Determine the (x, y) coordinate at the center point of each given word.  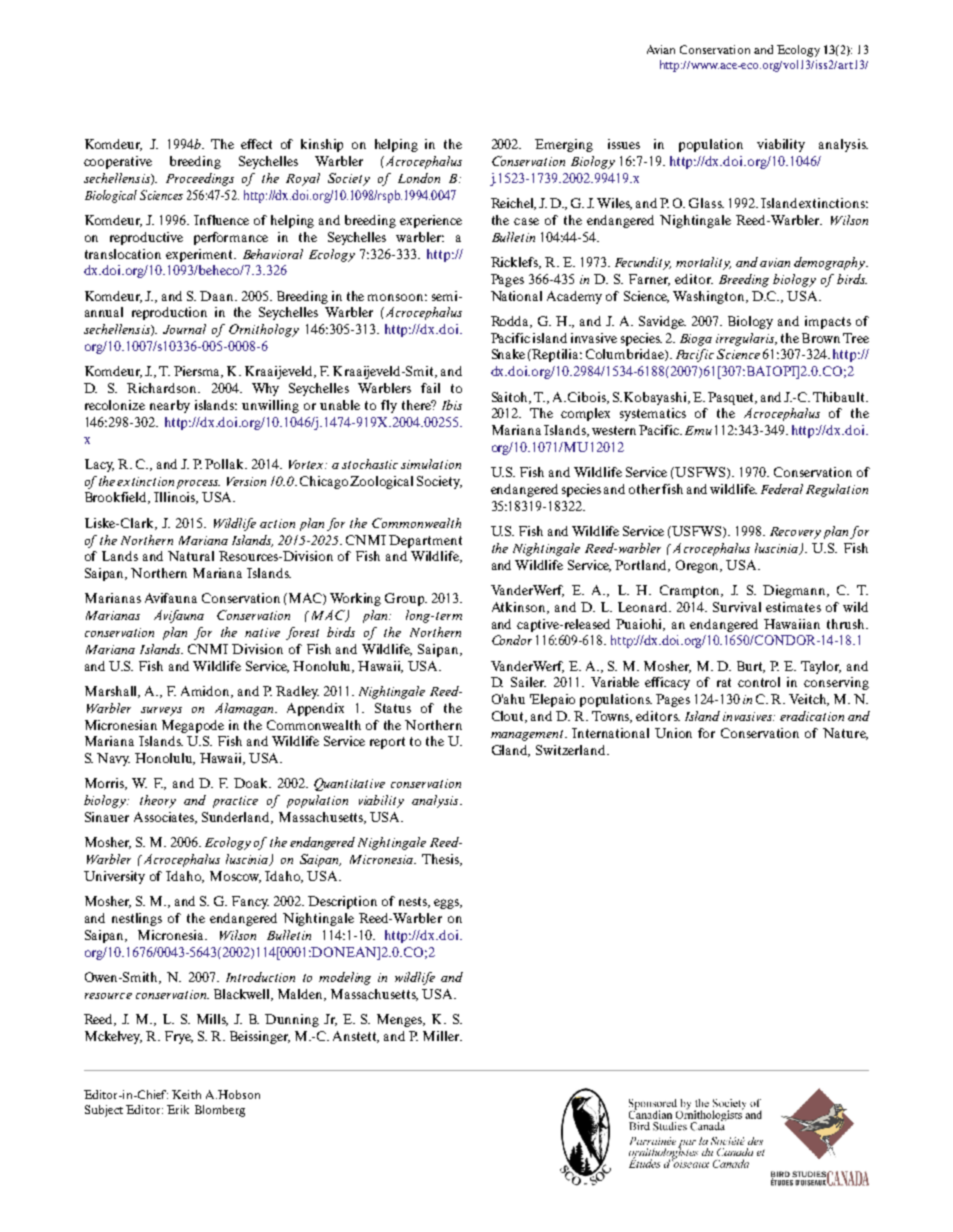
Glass (706, 203)
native (262, 632)
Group (406, 599)
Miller (442, 1036)
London (419, 178)
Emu (698, 430)
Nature (845, 734)
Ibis (452, 405)
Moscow (235, 877)
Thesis (441, 860)
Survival (737, 607)
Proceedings (200, 179)
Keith (186, 1094)
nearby (170, 406)
